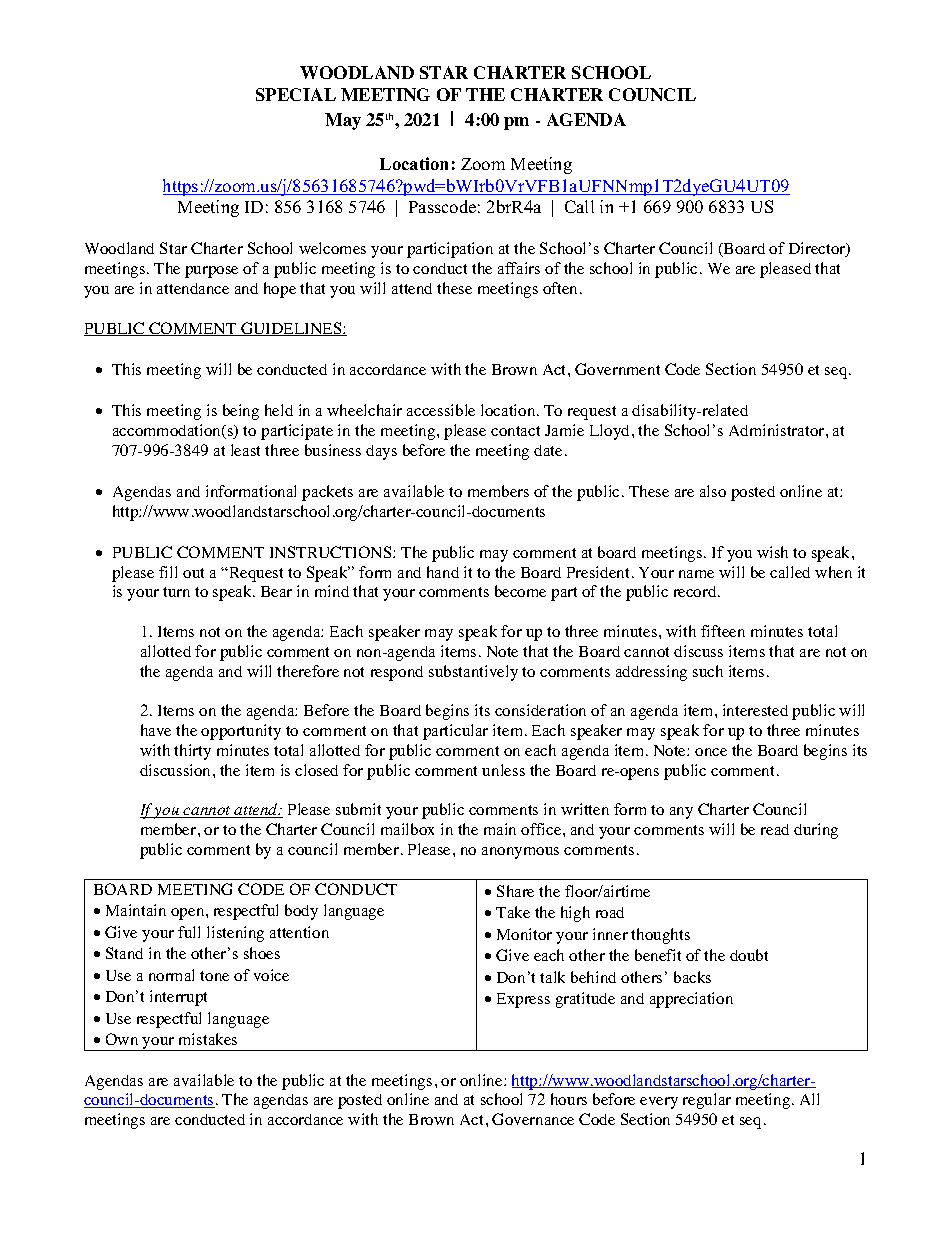 The width and height of the screenshot is (952, 1233). What do you see at coordinates (778, 430) in the screenshot?
I see `Administrator` at bounding box center [778, 430].
